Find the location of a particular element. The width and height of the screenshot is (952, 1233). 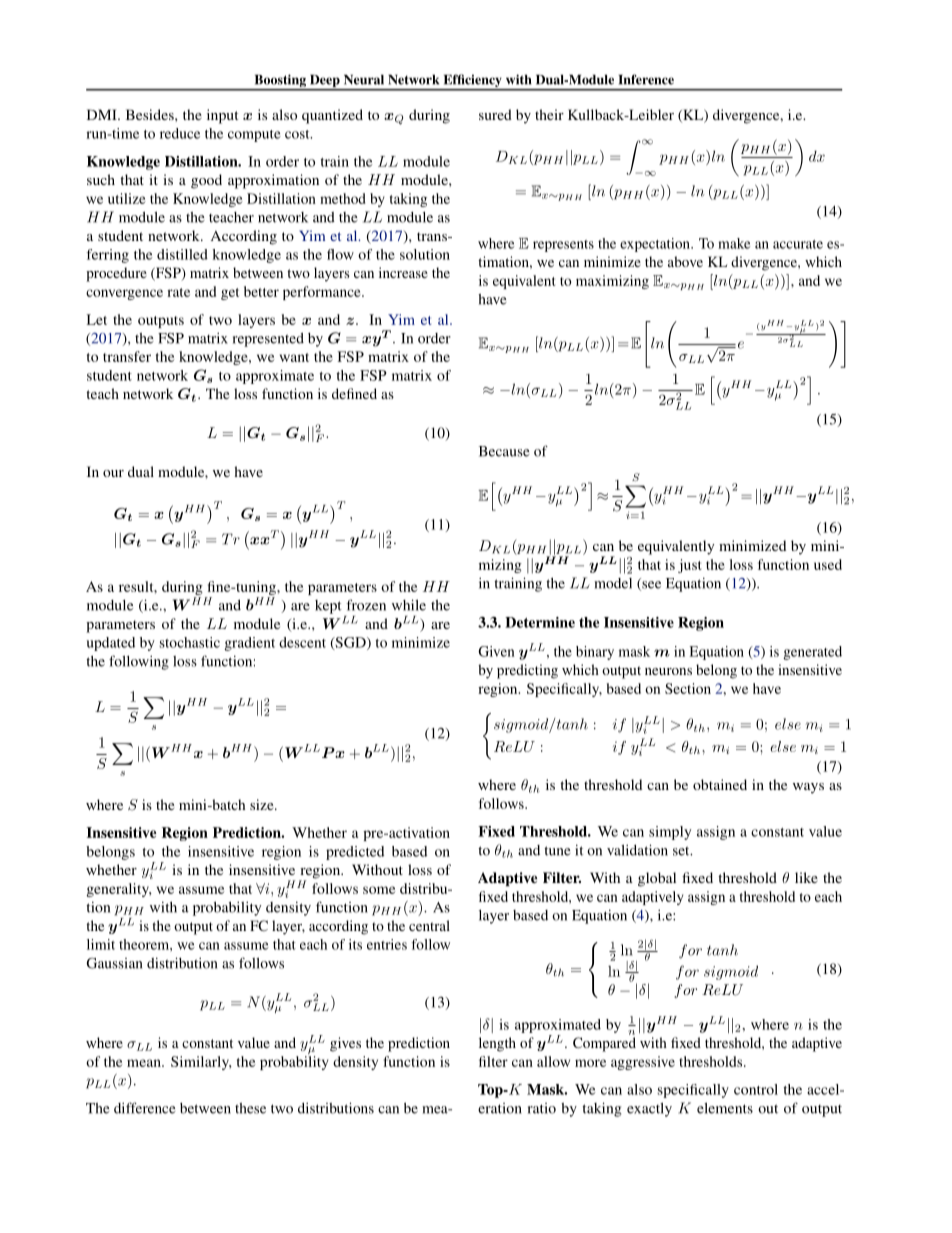

difference is located at coordinates (144, 1108).
